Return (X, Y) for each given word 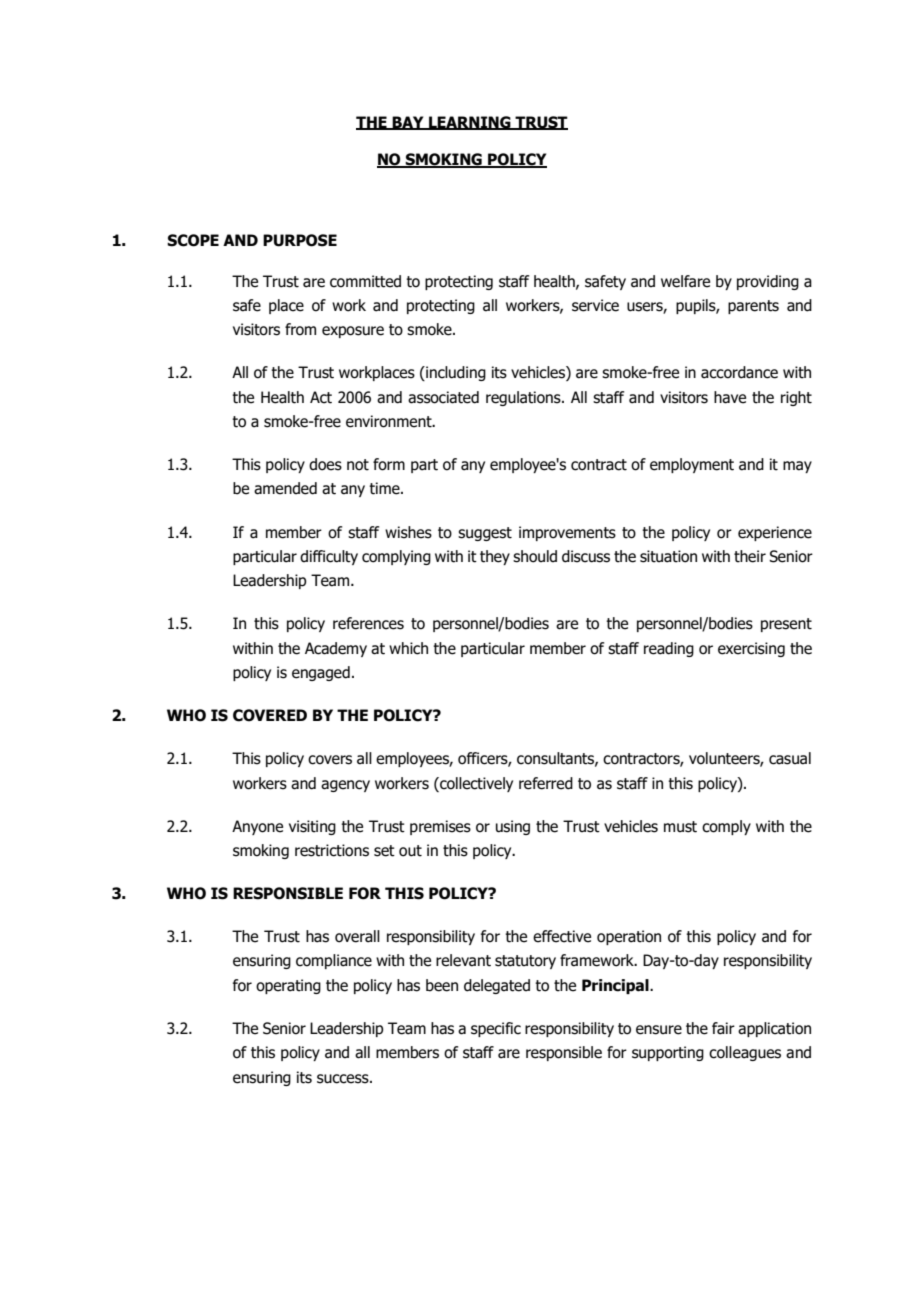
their (750, 556)
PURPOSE (300, 240)
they (495, 557)
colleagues (745, 1053)
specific (496, 1029)
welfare (685, 281)
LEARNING (470, 123)
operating (288, 986)
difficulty (329, 557)
